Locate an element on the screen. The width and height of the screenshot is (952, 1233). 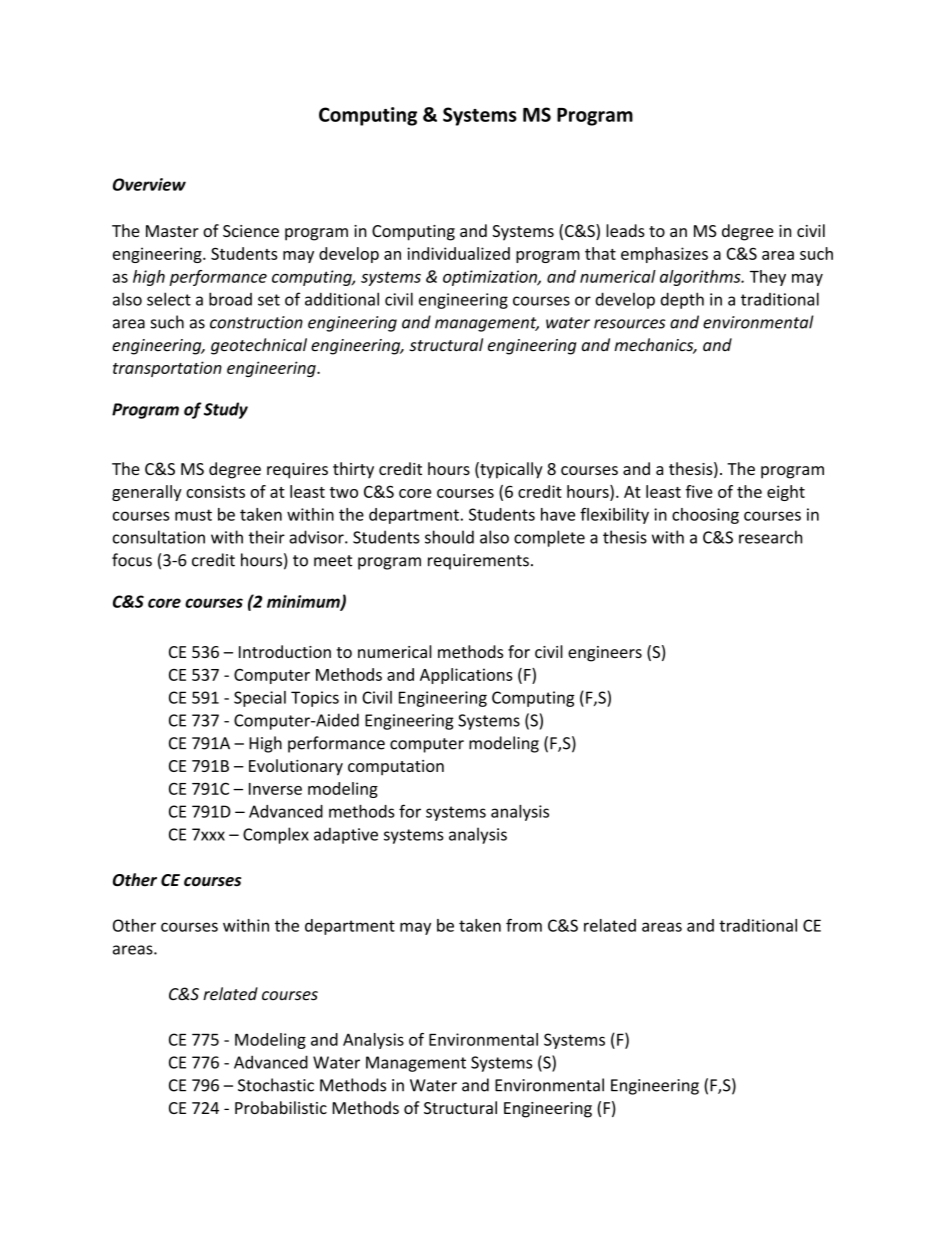
emphasizes is located at coordinates (664, 255).
